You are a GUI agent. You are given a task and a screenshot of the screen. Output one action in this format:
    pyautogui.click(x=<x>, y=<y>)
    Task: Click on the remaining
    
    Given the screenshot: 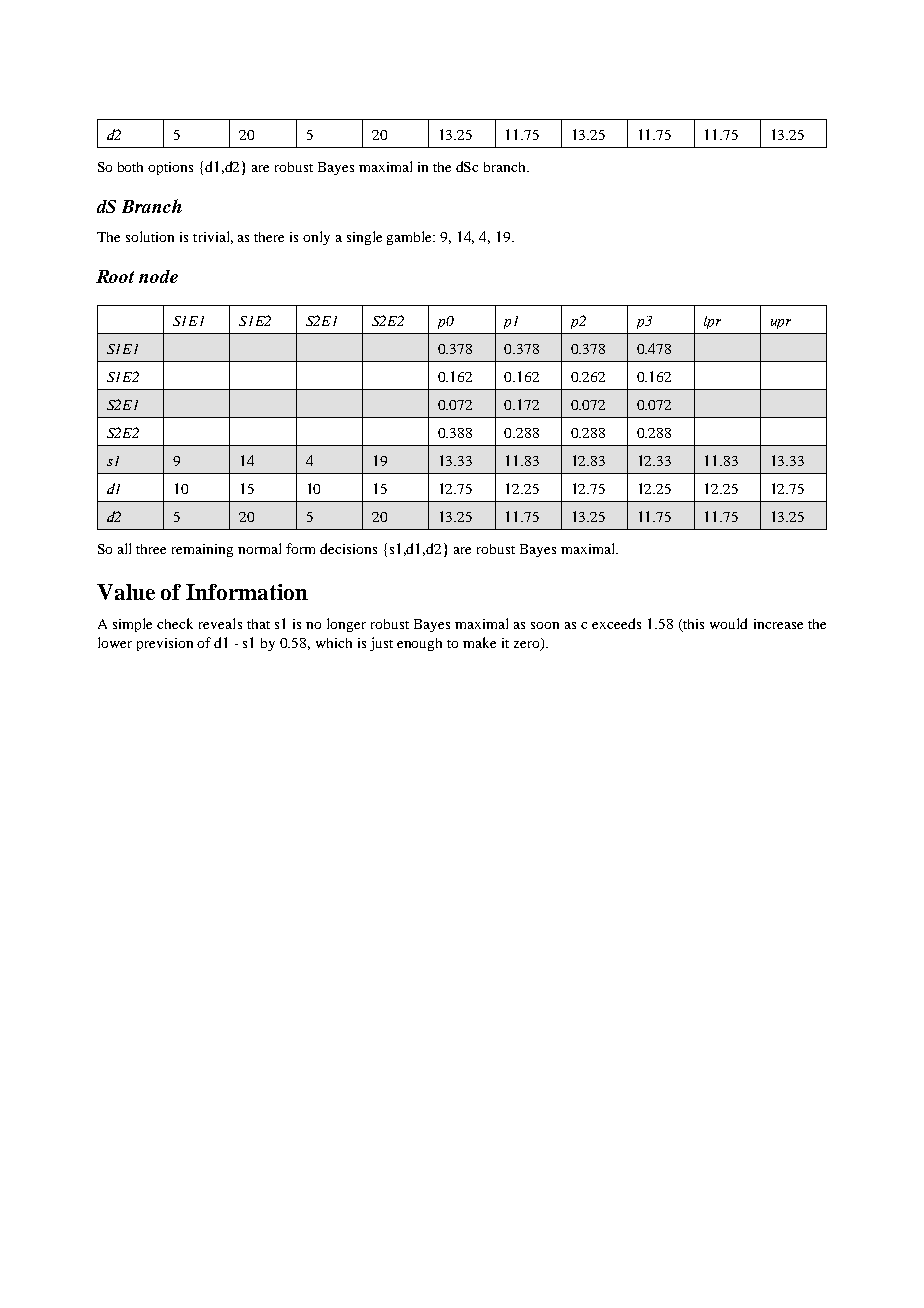 What is the action you would take?
    pyautogui.click(x=202, y=550)
